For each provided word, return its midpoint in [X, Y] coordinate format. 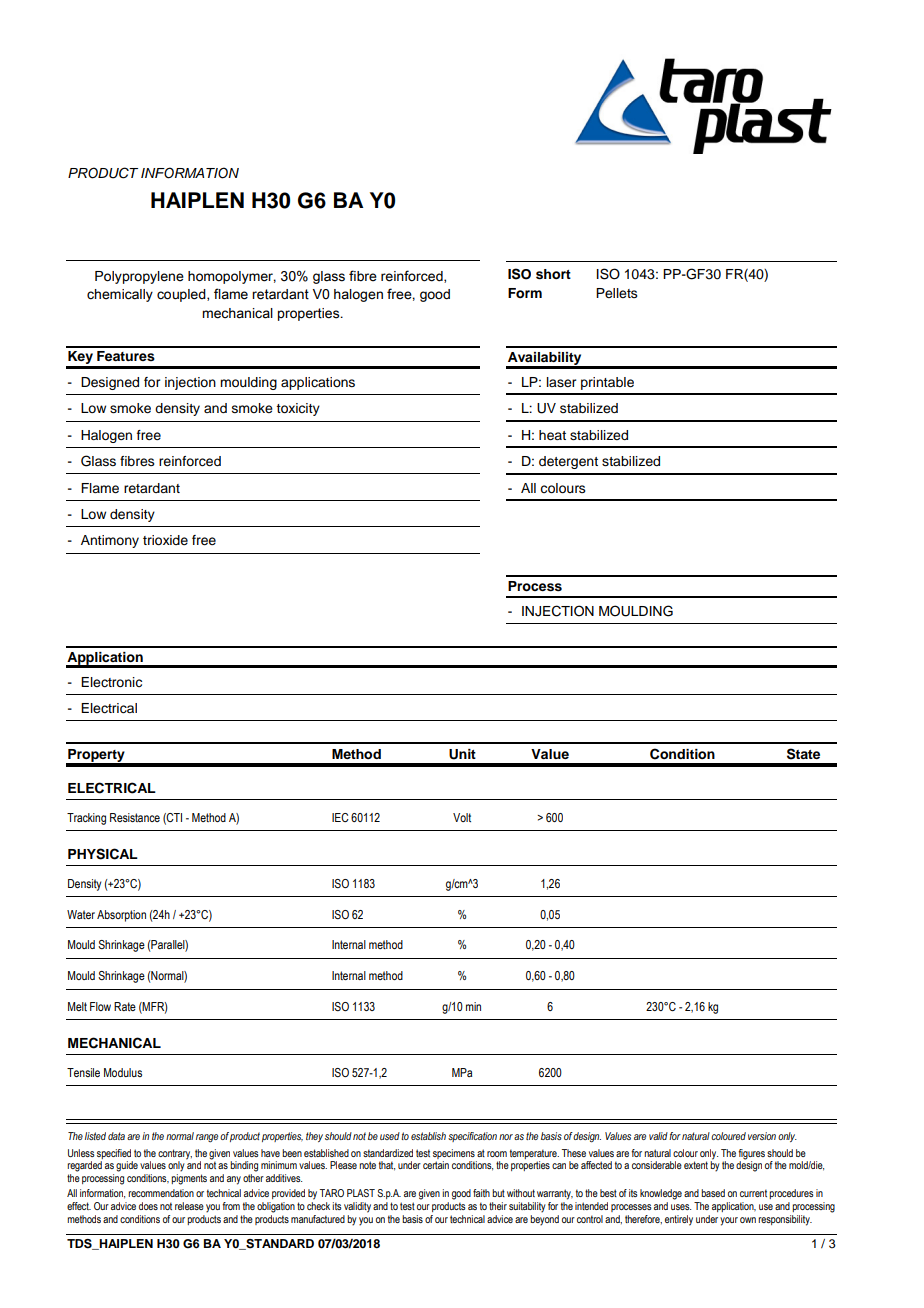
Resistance [135, 817]
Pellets [617, 293]
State [803, 754]
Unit [462, 754]
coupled [182, 295]
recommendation [161, 1193]
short [553, 274]
